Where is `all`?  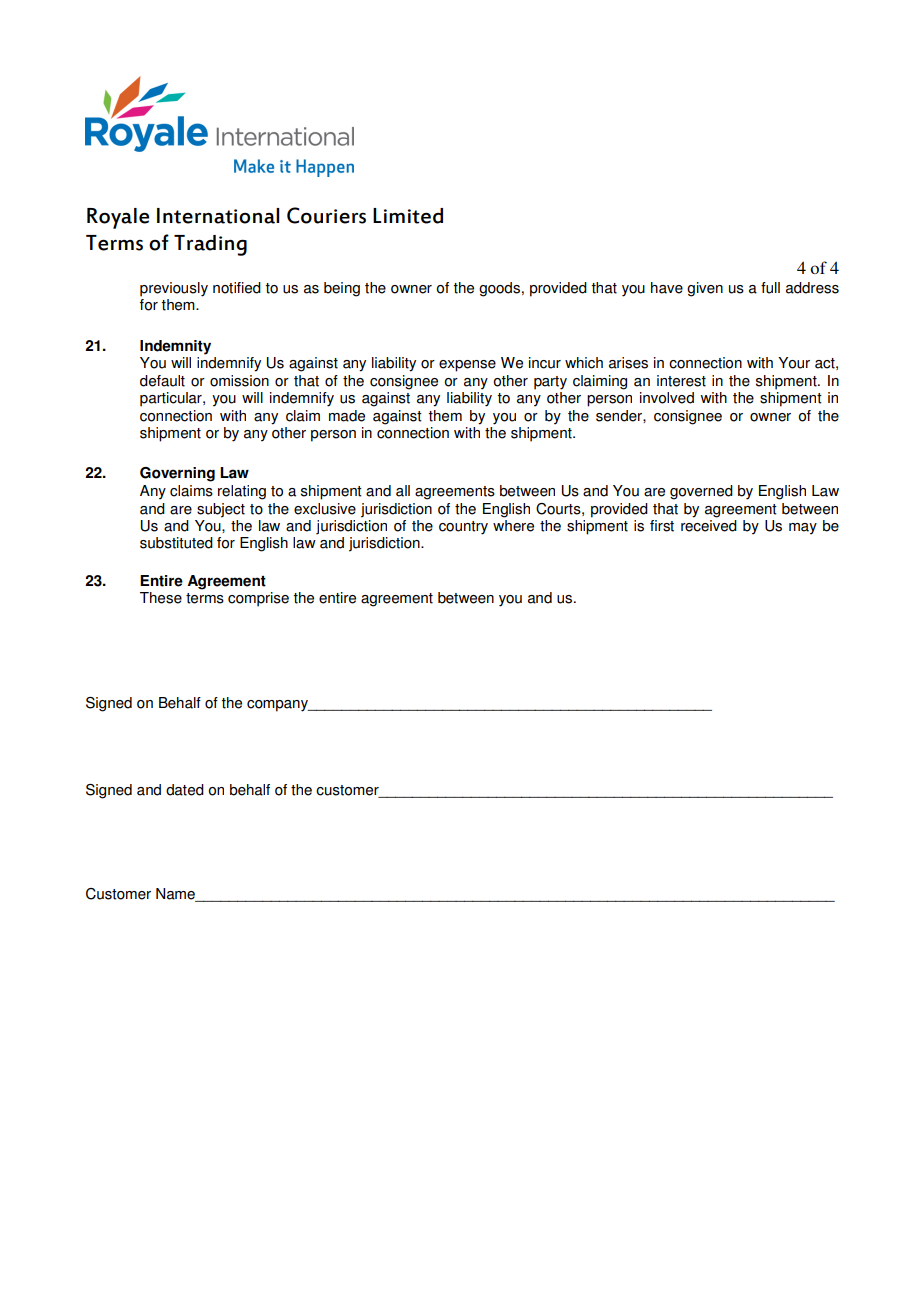 all is located at coordinates (403, 491).
